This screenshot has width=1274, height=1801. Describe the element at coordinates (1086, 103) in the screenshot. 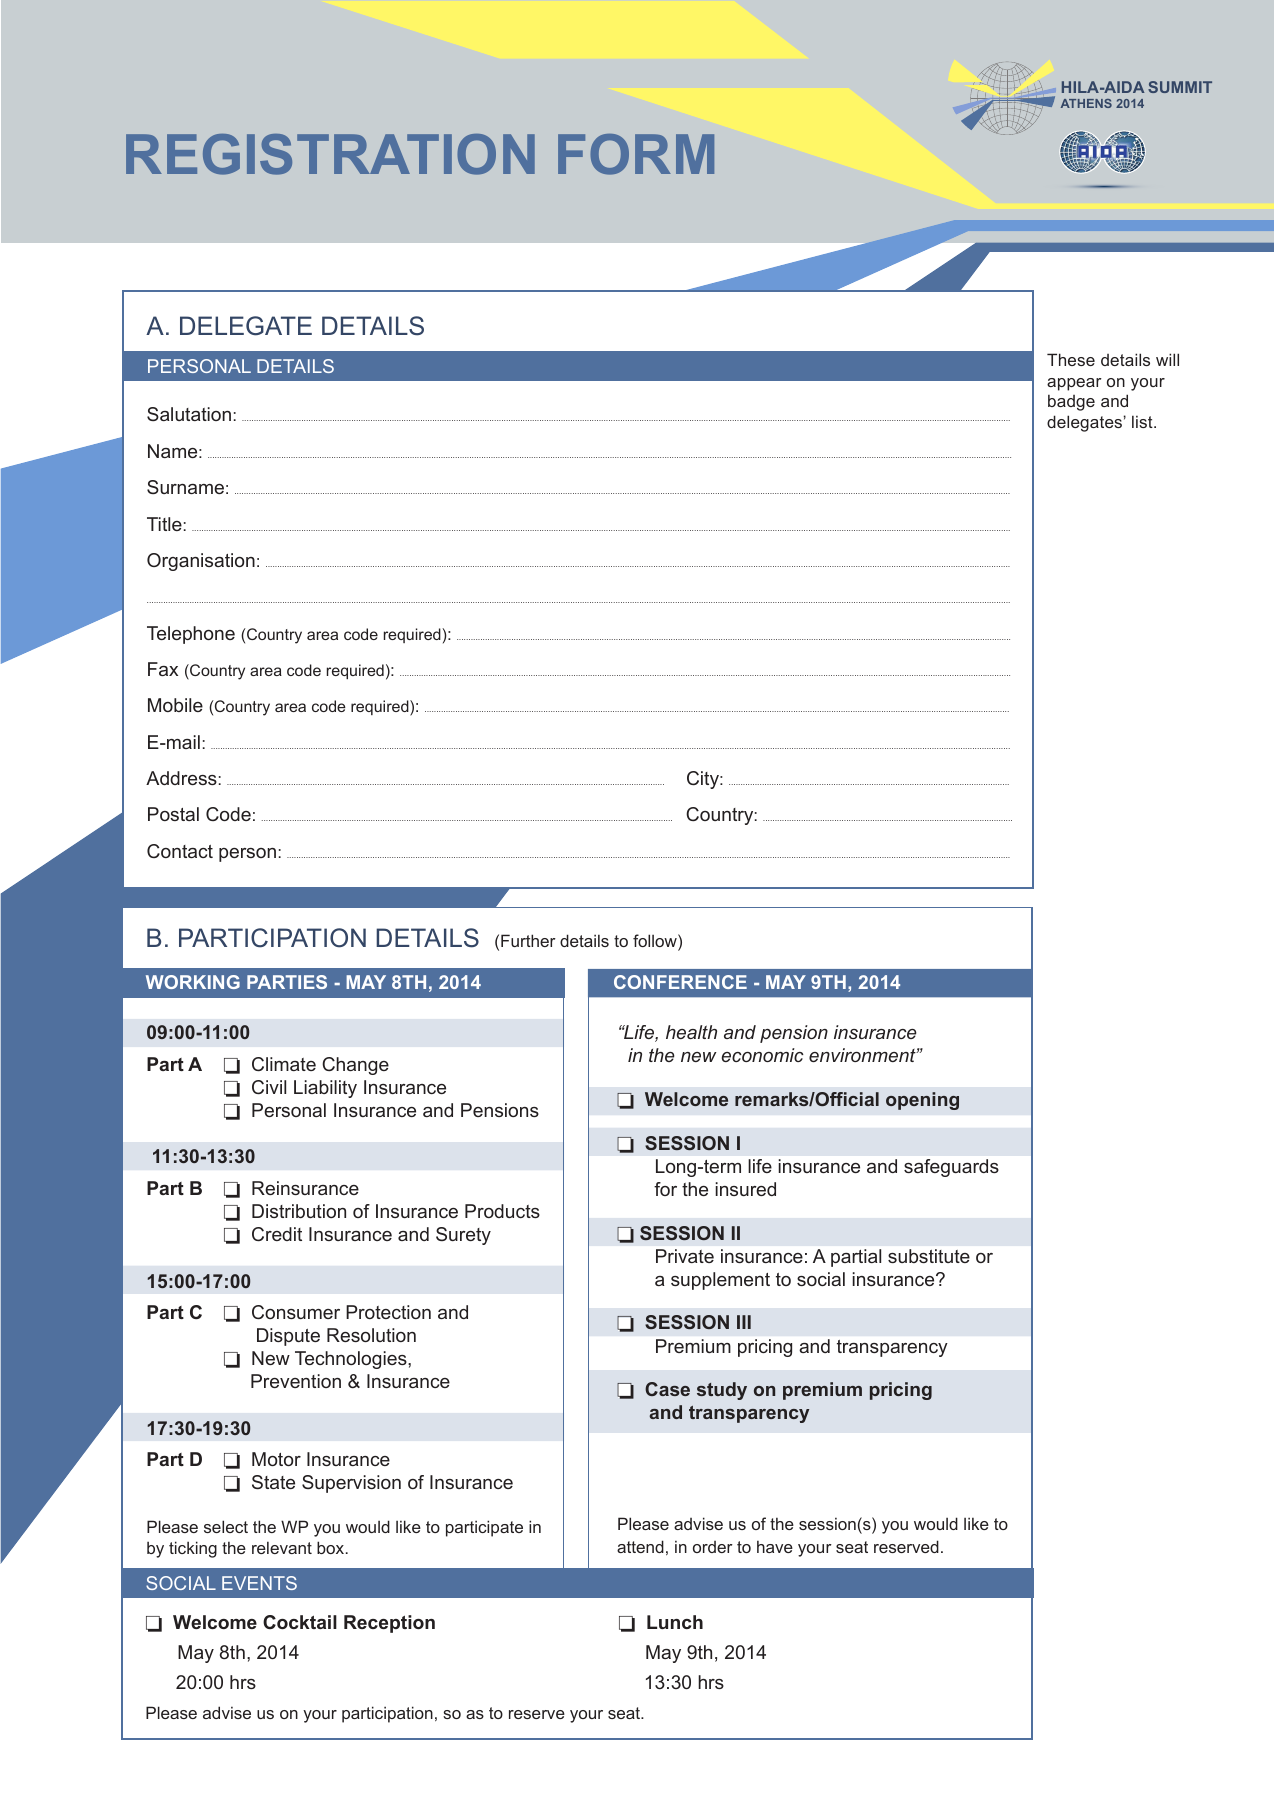

I see `ATHENS` at that location.
